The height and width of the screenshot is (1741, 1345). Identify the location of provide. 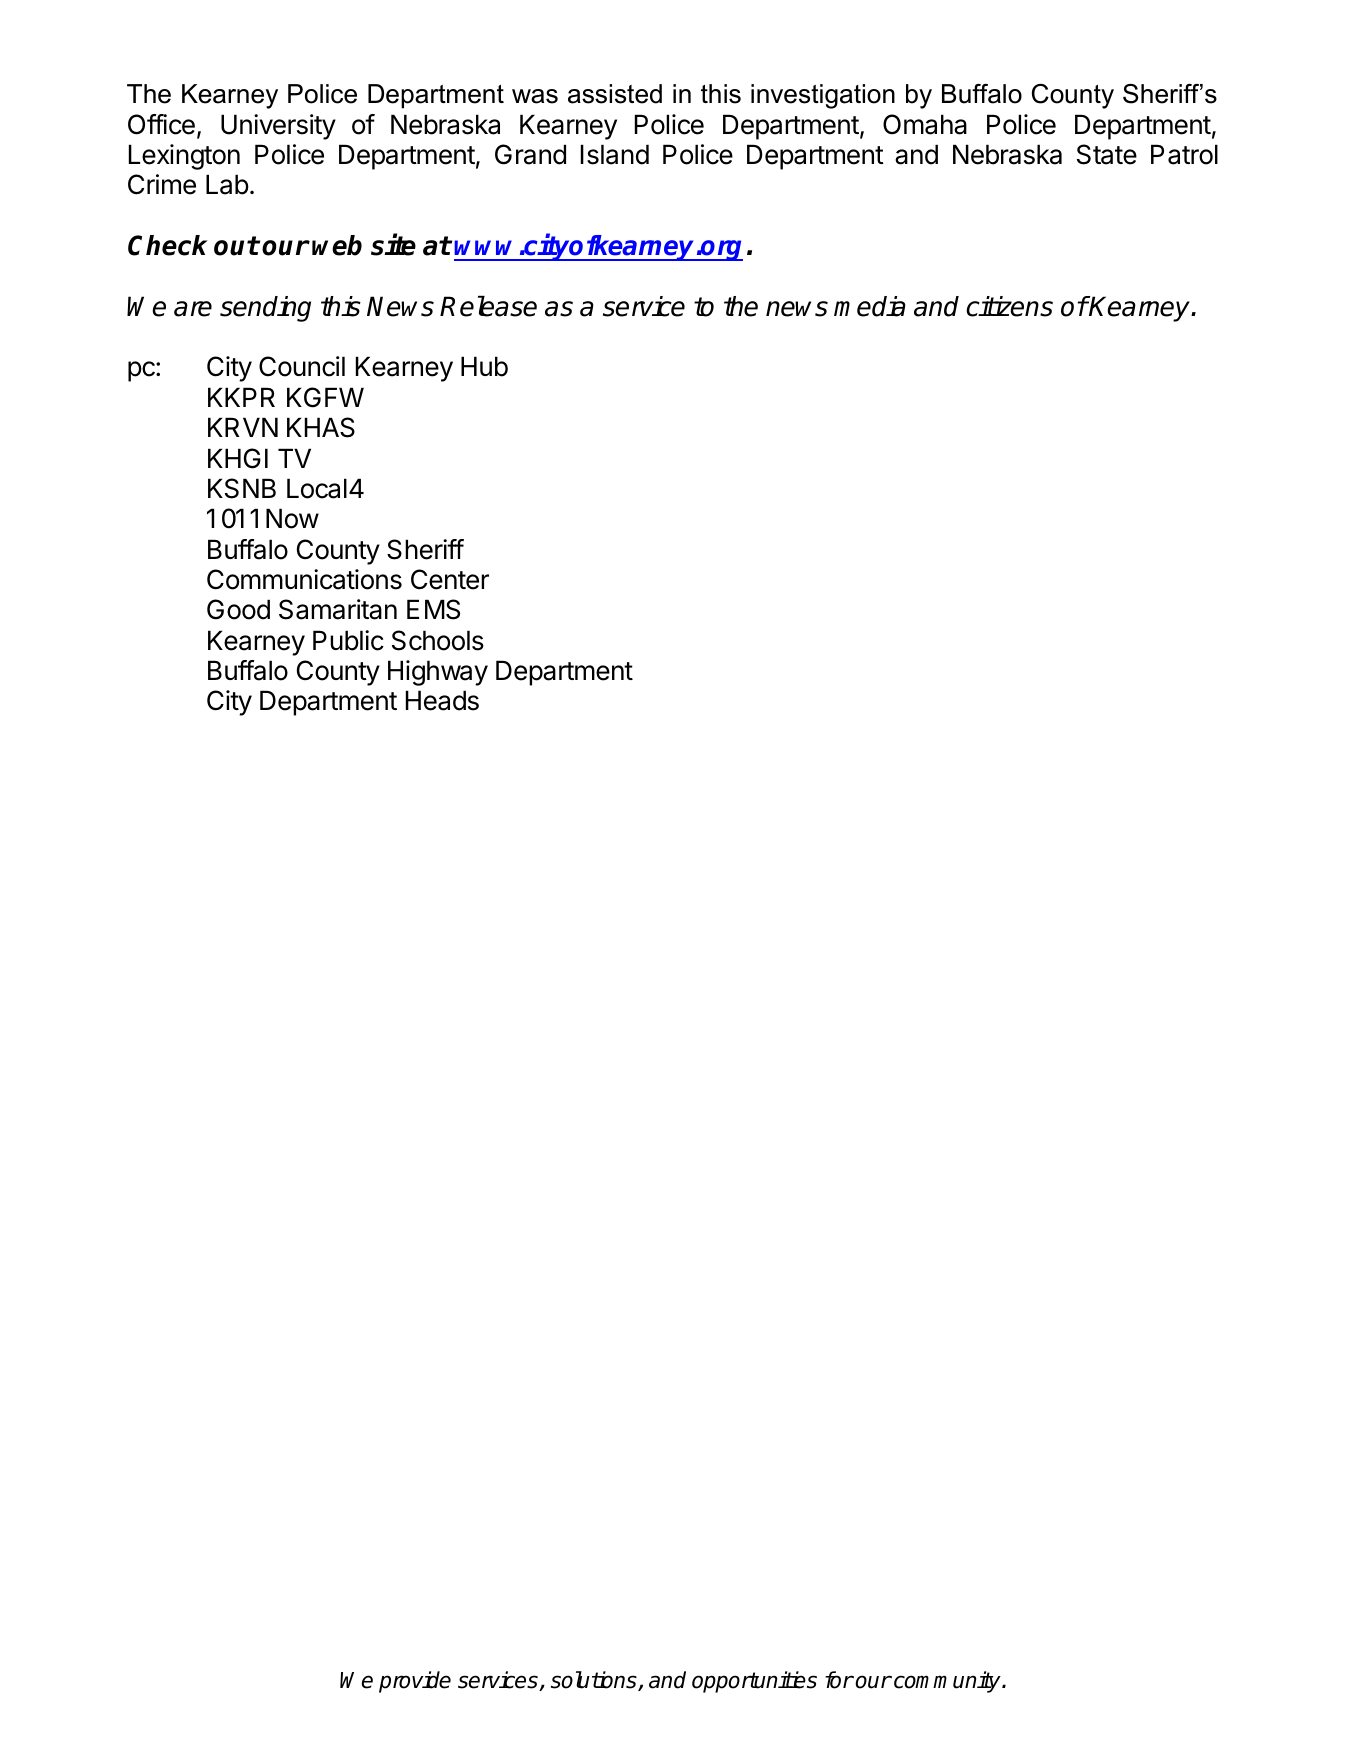
(415, 1682).
